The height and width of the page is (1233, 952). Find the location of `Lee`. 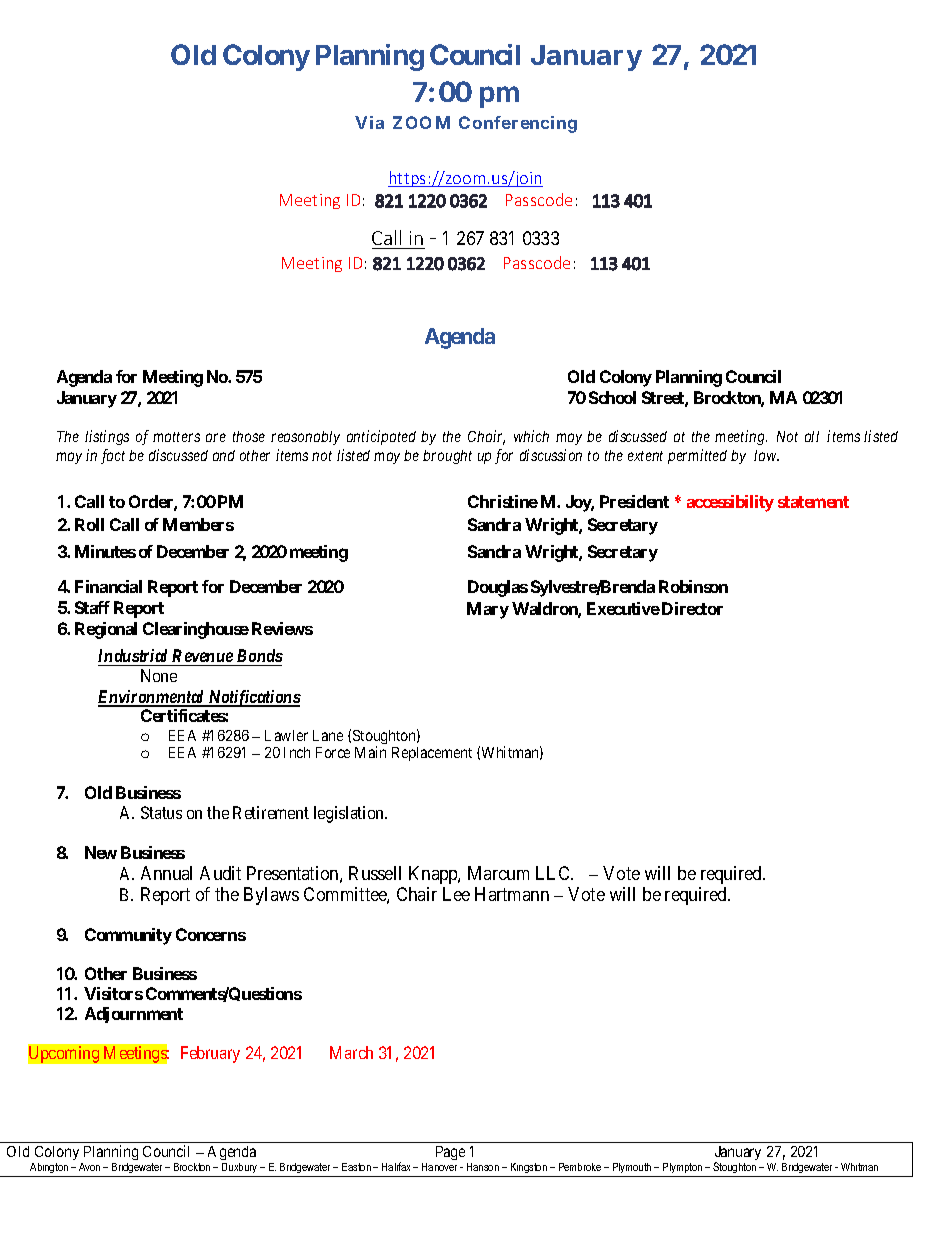

Lee is located at coordinates (456, 894).
